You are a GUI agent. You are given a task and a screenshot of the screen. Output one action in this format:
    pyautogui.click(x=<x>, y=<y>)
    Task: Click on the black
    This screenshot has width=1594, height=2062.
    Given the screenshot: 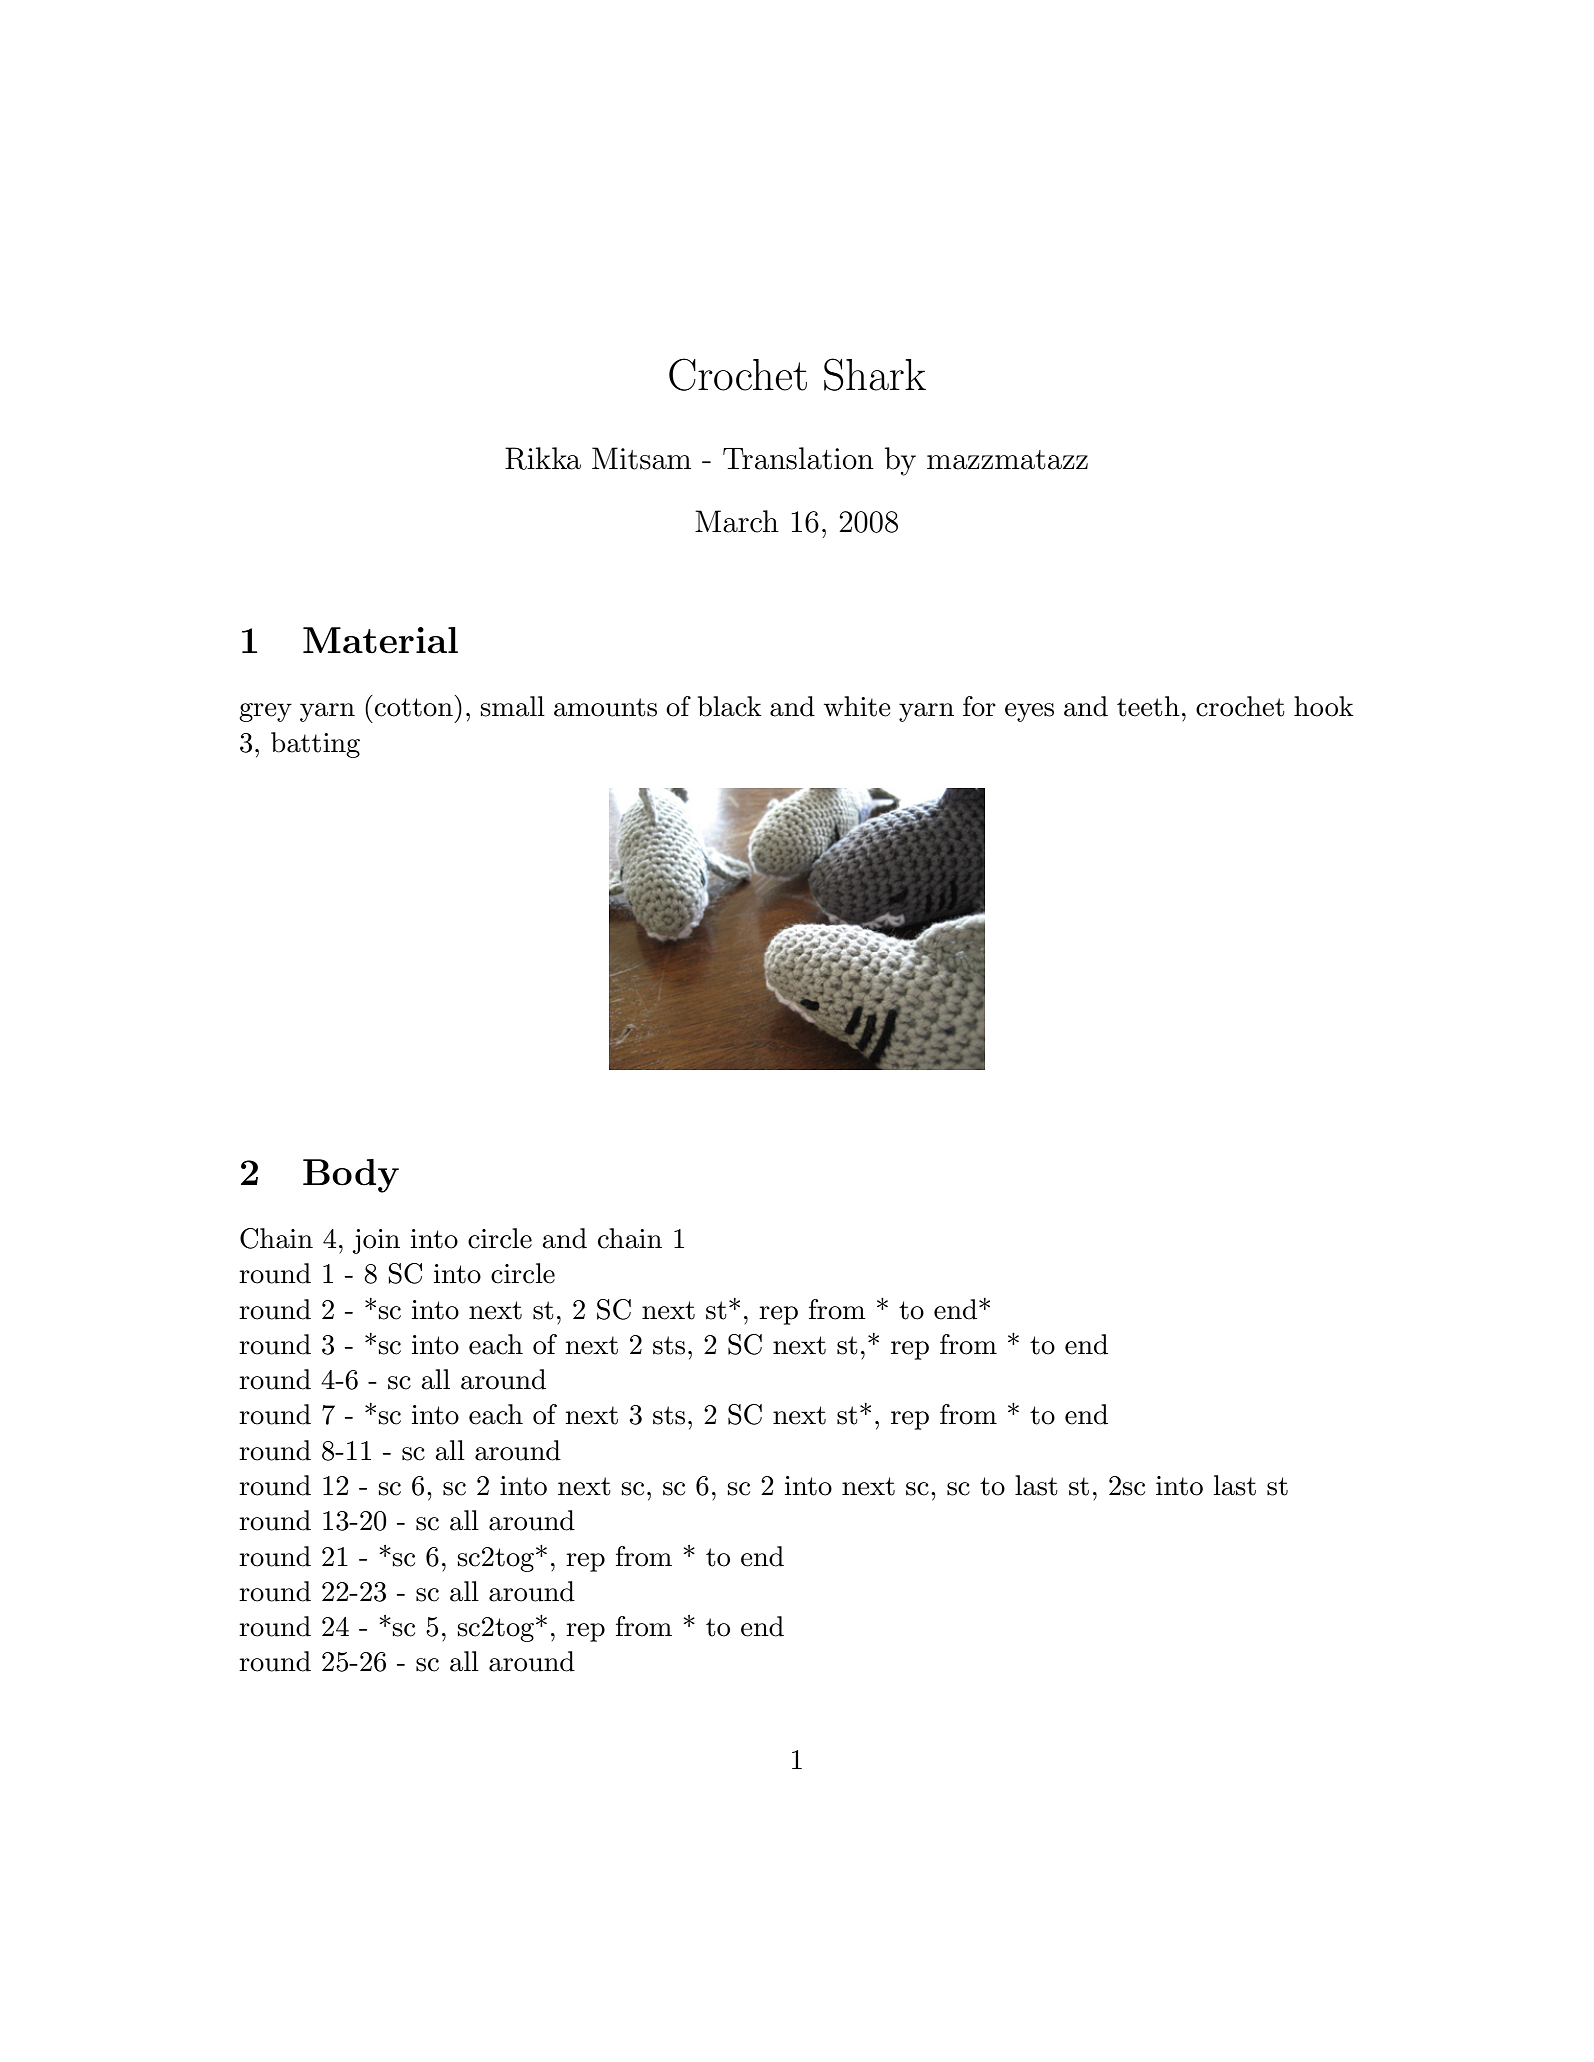 What is the action you would take?
    pyautogui.click(x=730, y=706)
